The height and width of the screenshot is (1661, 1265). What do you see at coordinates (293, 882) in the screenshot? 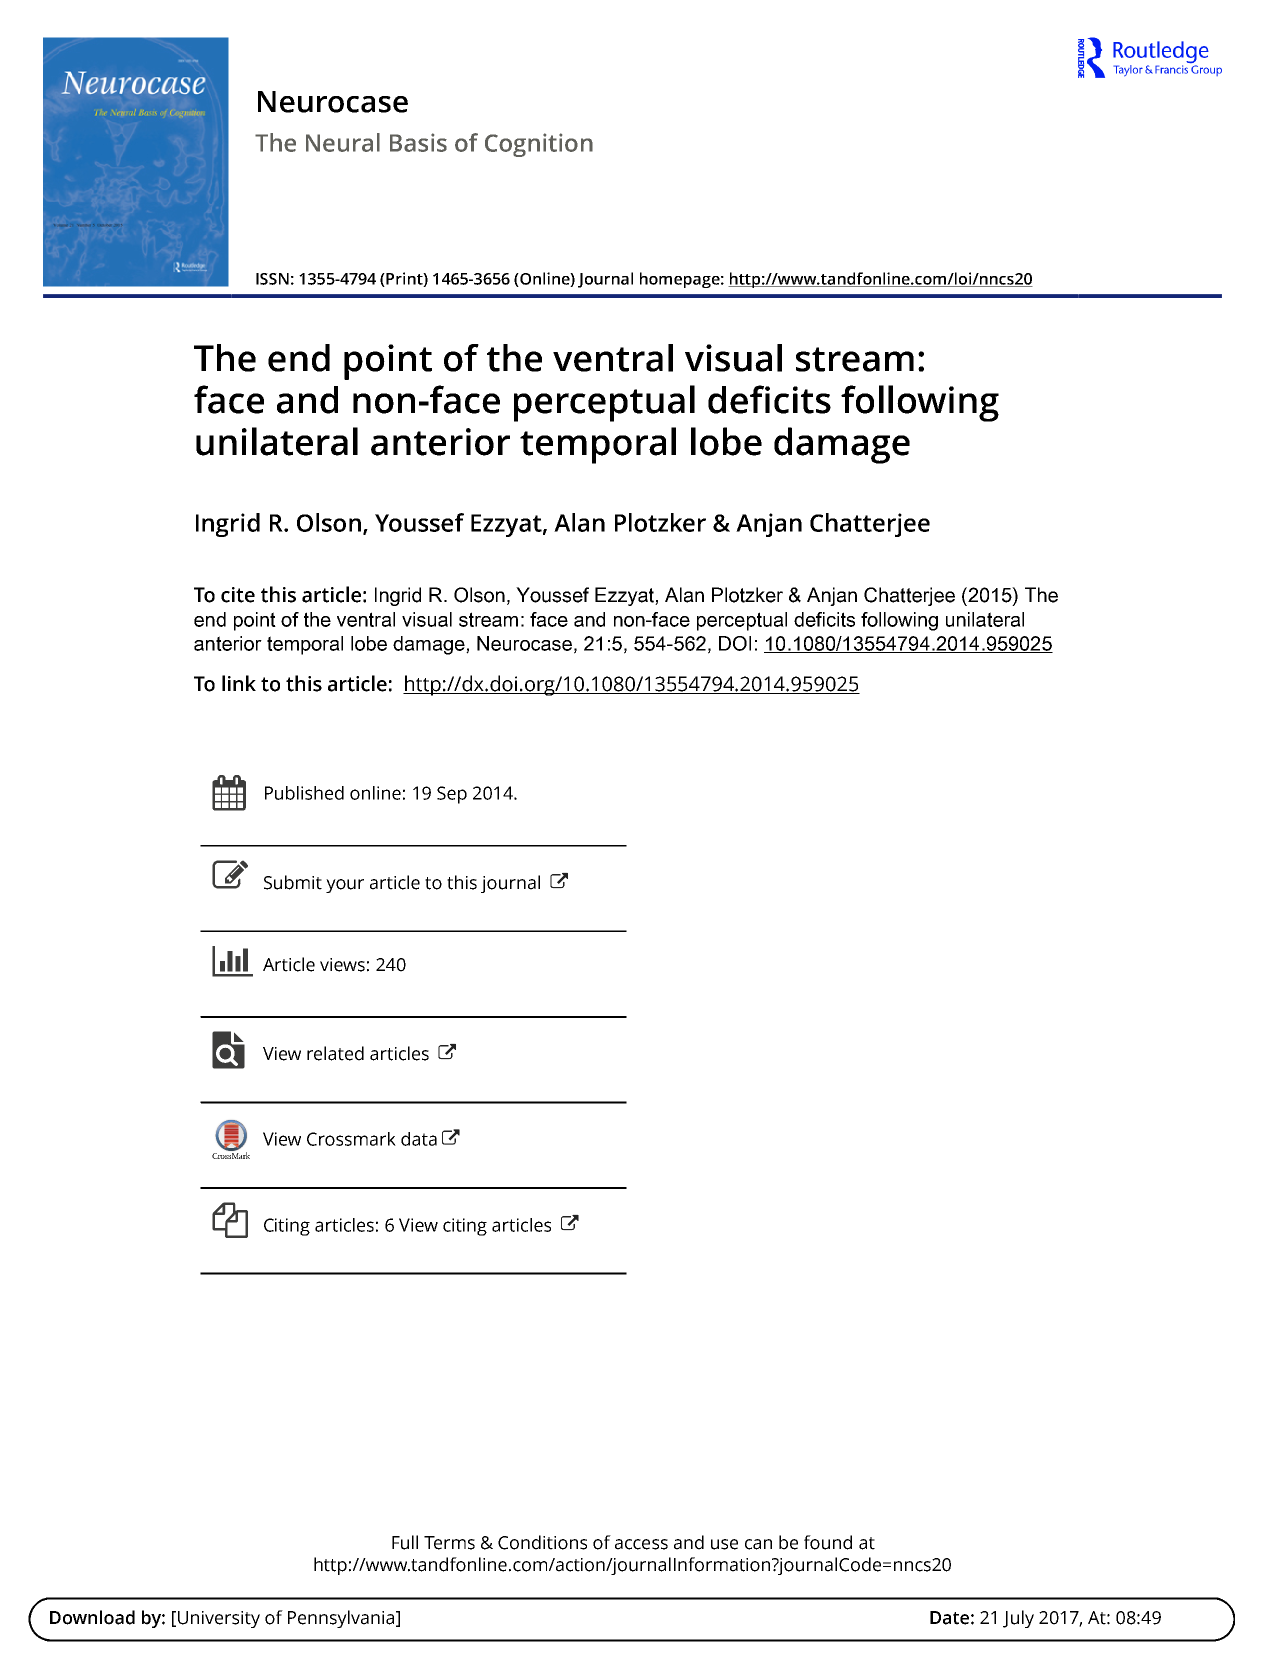
I see `Submit` at bounding box center [293, 882].
